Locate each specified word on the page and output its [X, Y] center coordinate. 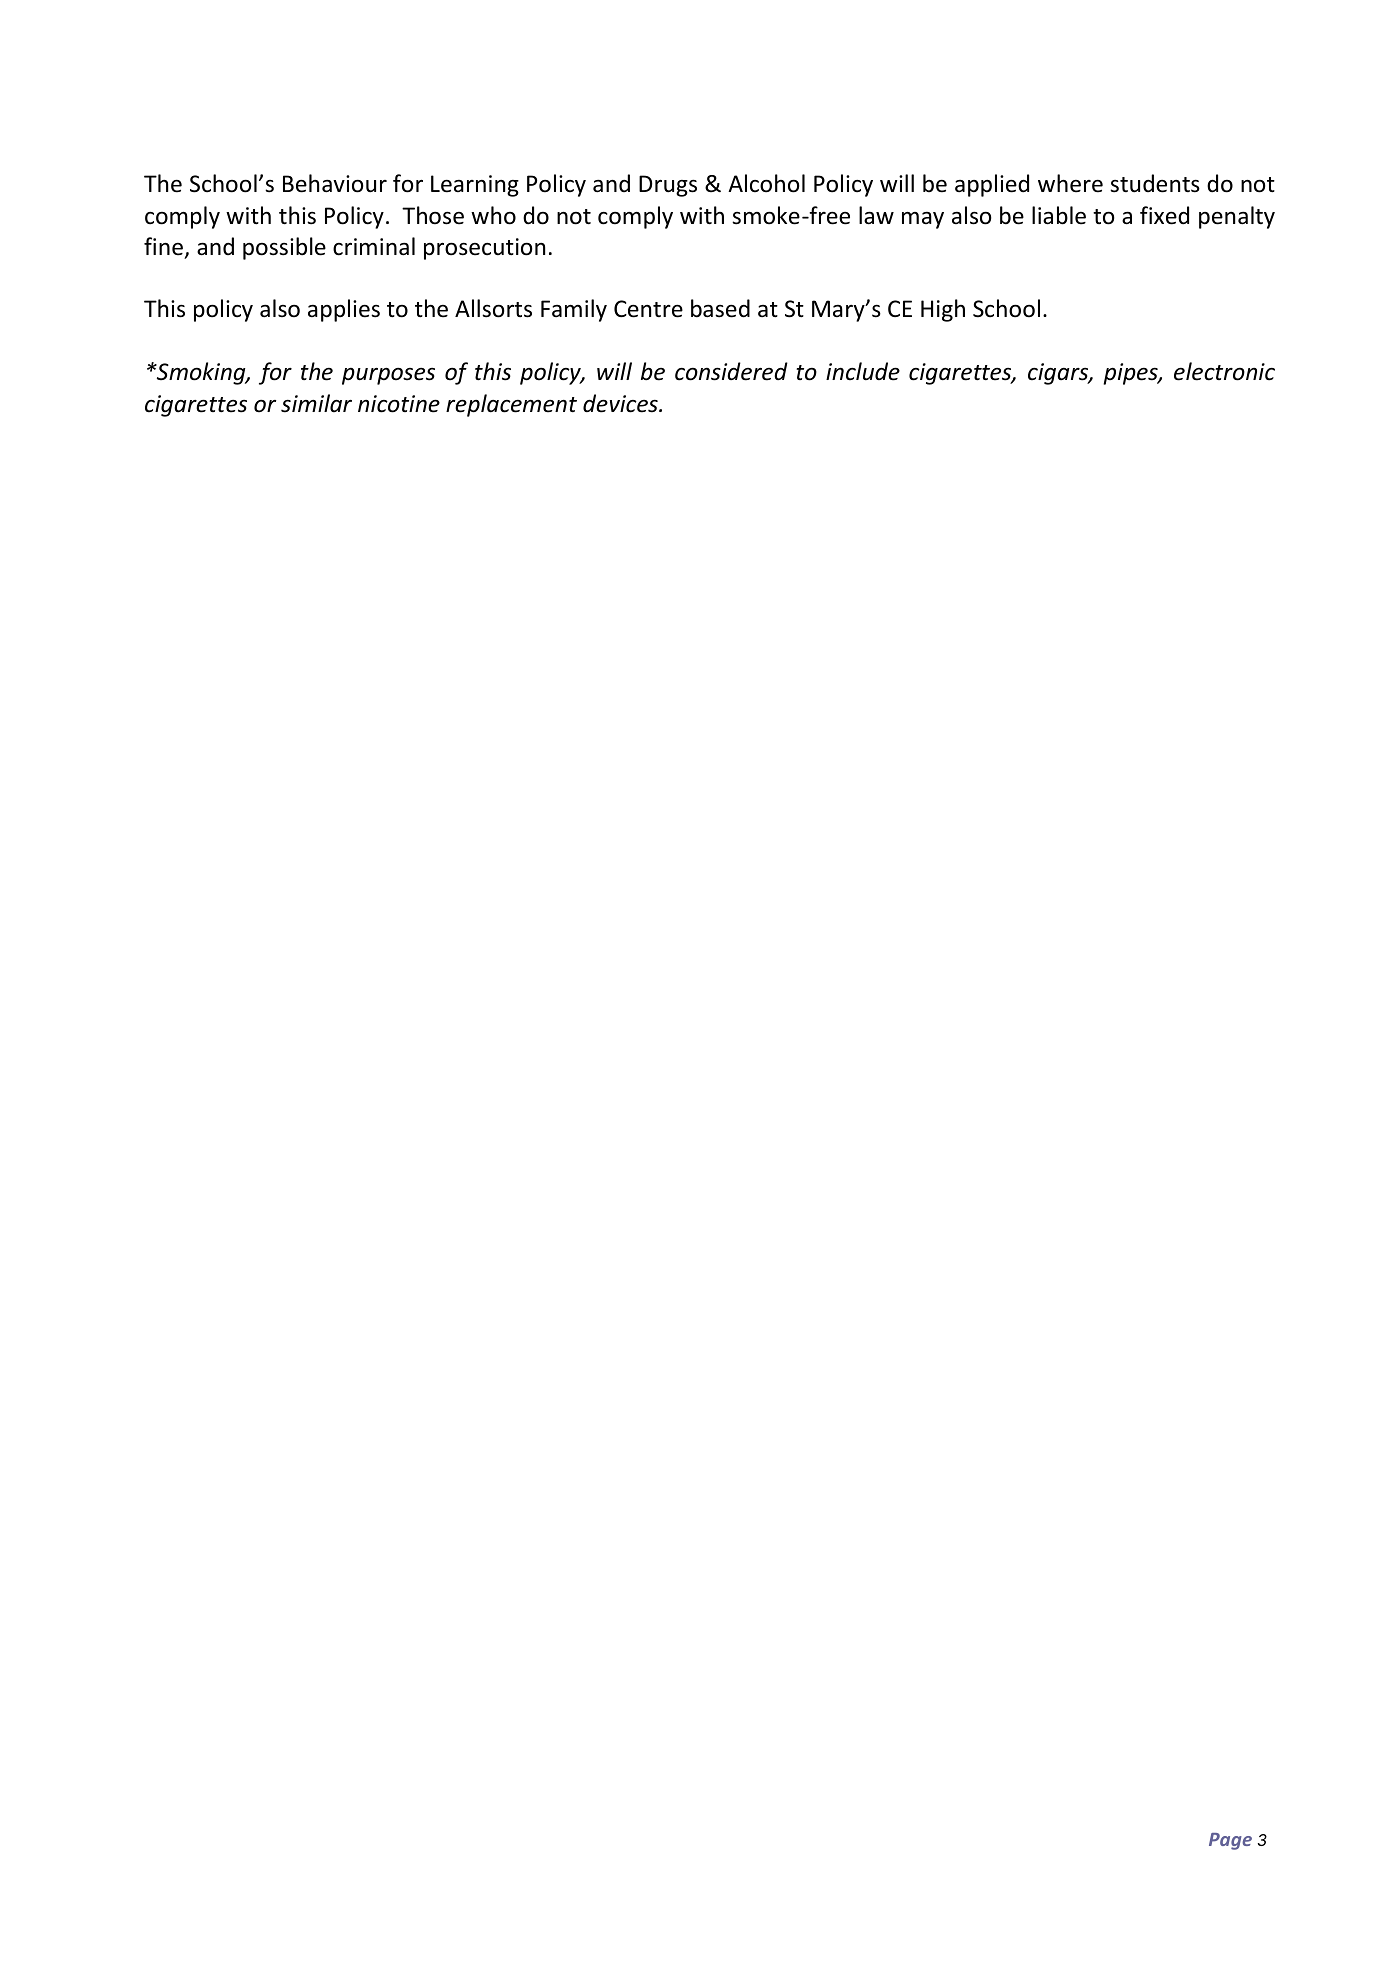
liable [1059, 215]
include [863, 371]
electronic [1224, 371]
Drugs [668, 186]
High [943, 310]
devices [621, 403]
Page [1230, 1841]
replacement [511, 405]
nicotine [399, 404]
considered [731, 371]
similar [316, 403]
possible [284, 248]
